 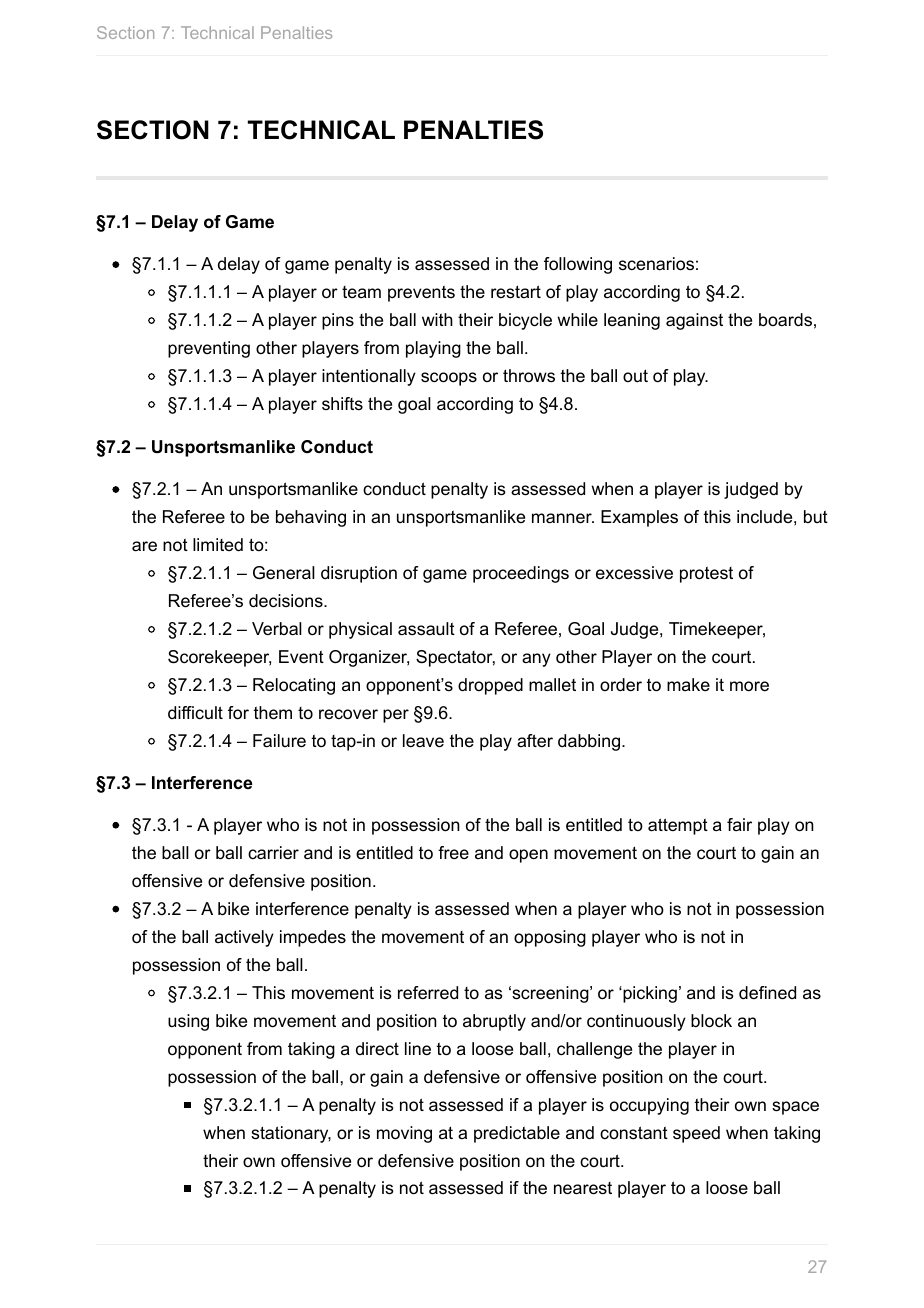 What do you see at coordinates (338, 321) in the page?
I see `pins` at bounding box center [338, 321].
